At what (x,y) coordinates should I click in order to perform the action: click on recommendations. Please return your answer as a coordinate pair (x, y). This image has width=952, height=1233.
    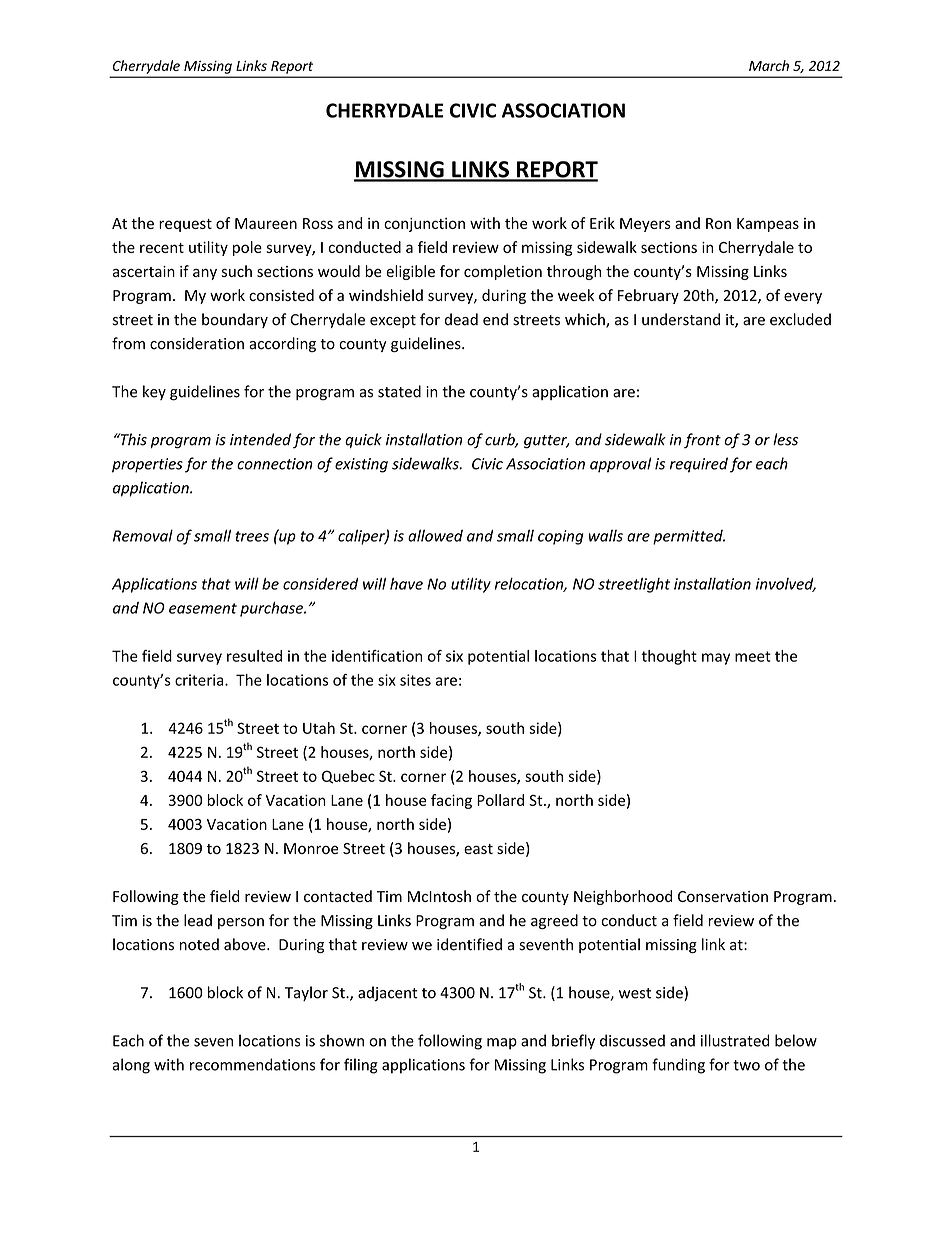
    Looking at the image, I should click on (252, 1064).
